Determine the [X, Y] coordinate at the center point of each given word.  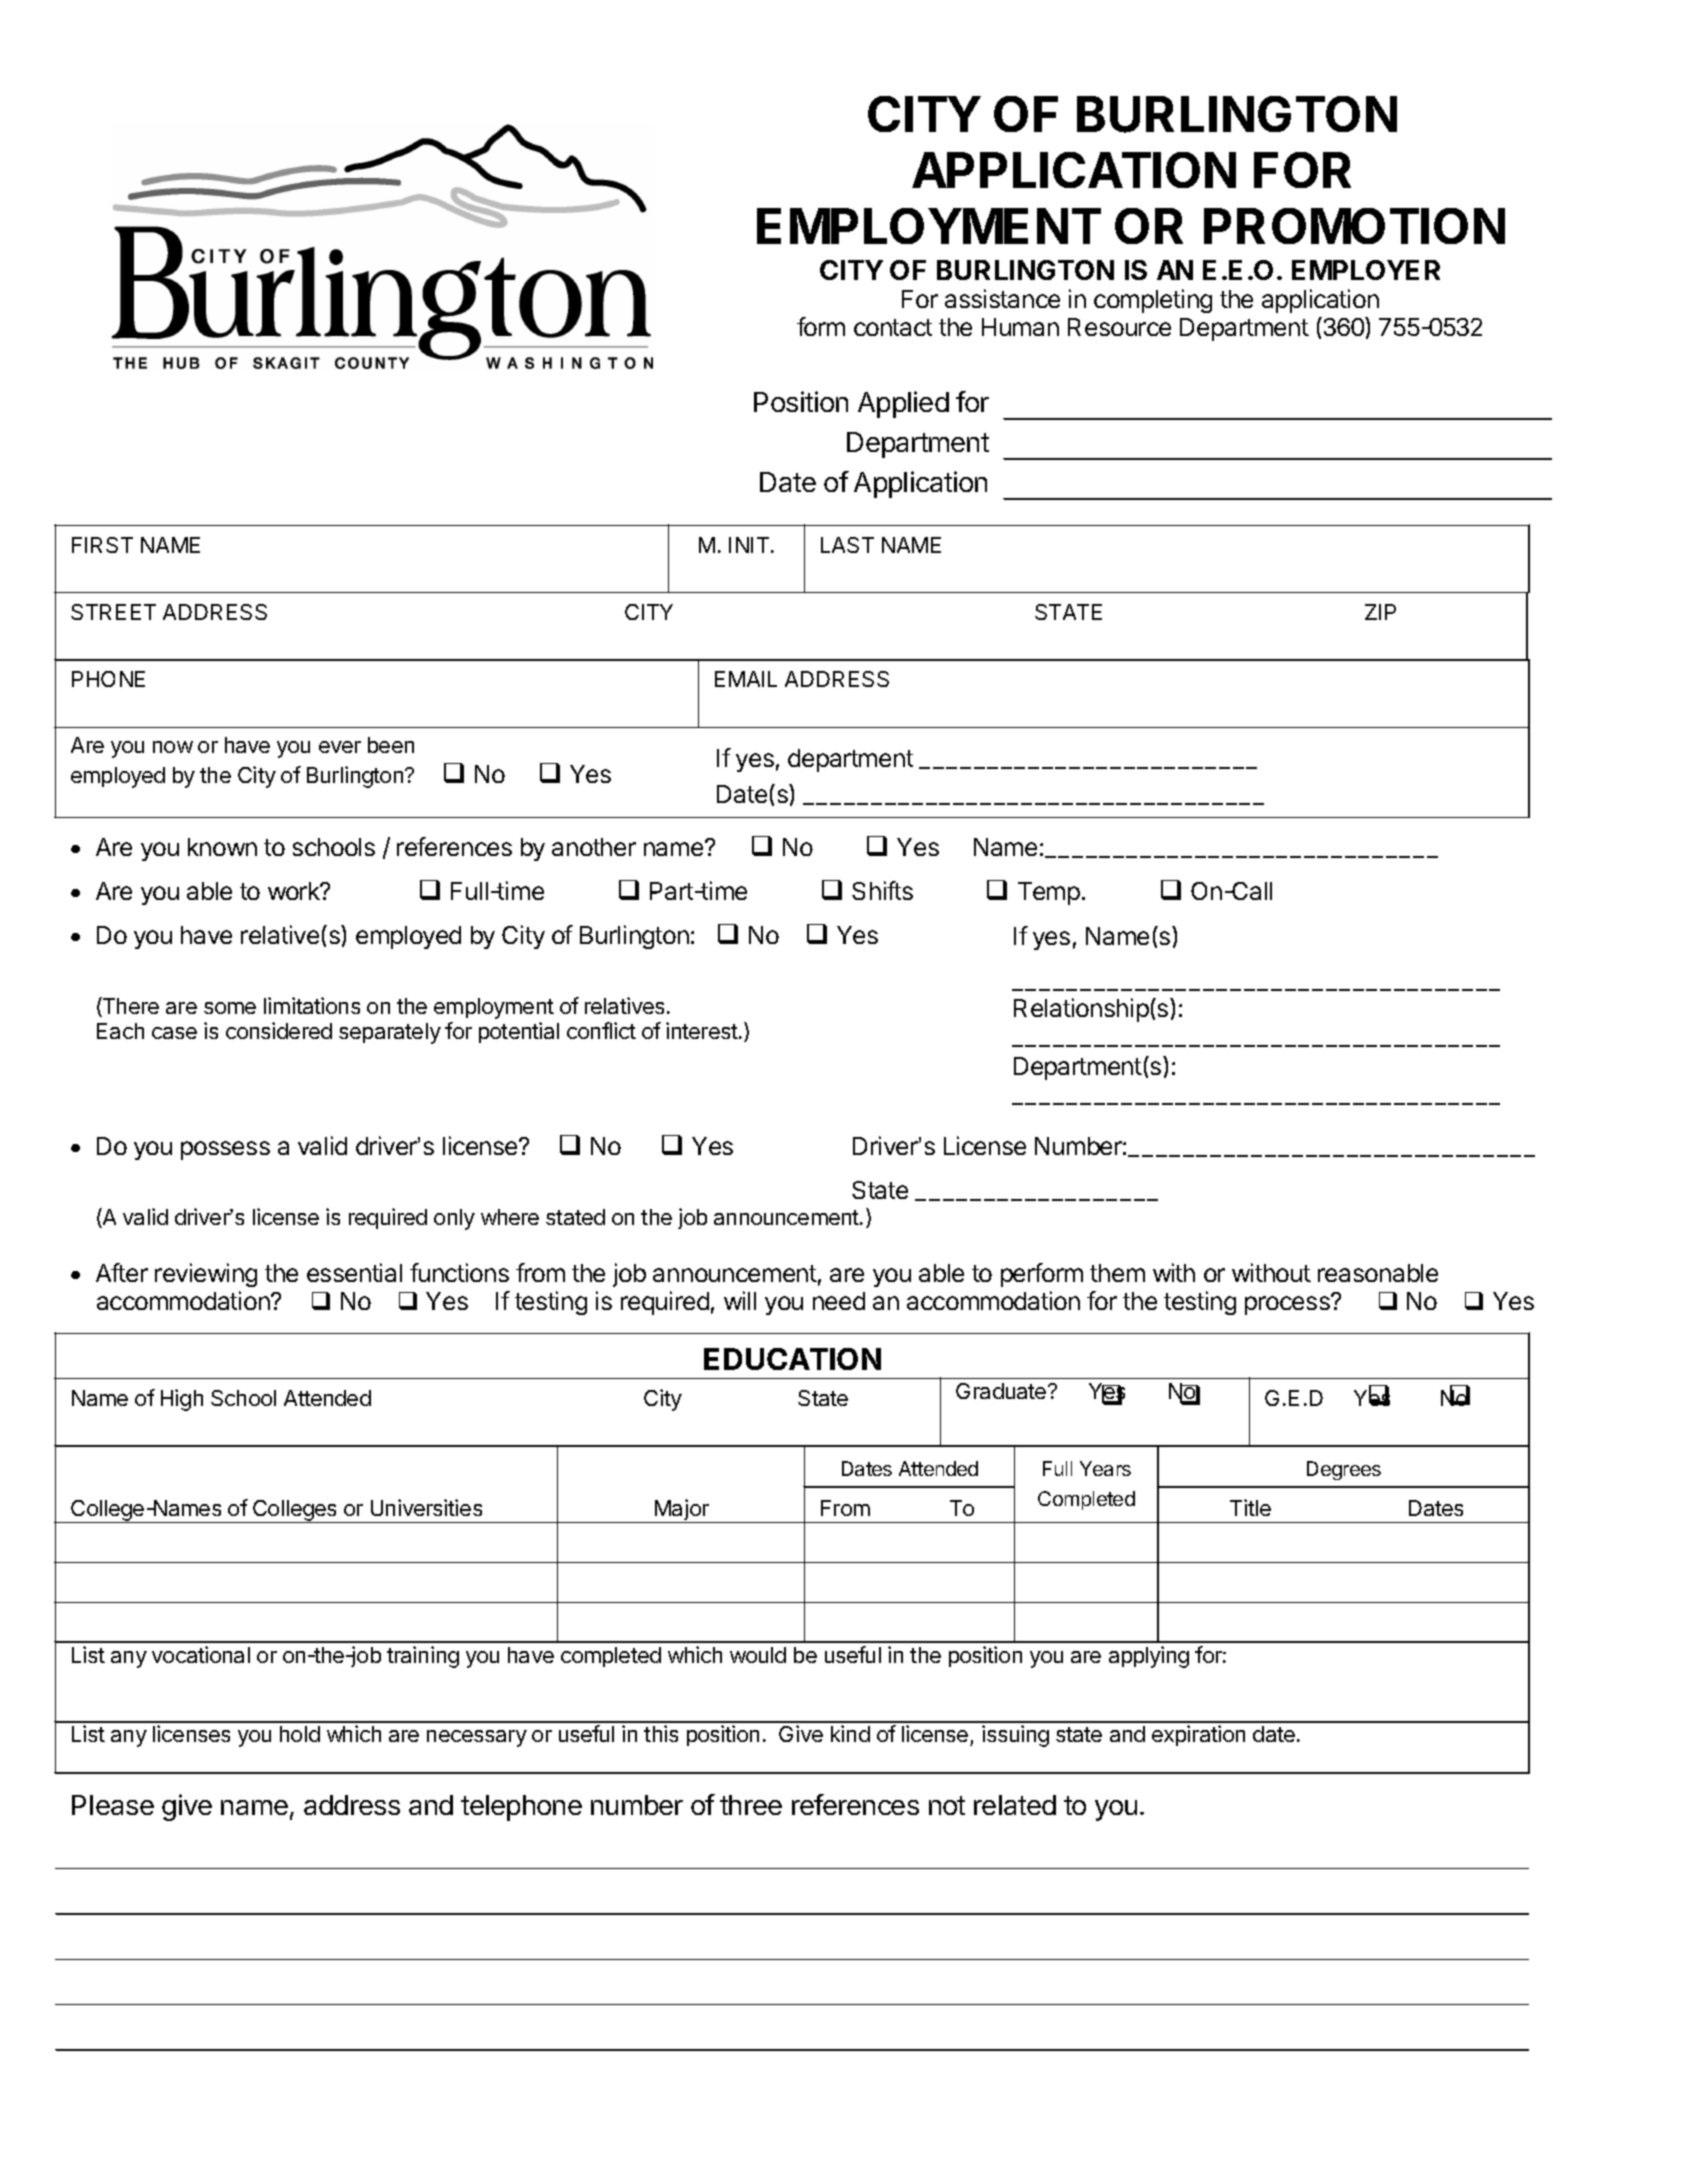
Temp [1049, 893]
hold [300, 1734]
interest [704, 1030]
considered [279, 1030]
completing [1153, 301]
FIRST [102, 545]
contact [893, 327]
